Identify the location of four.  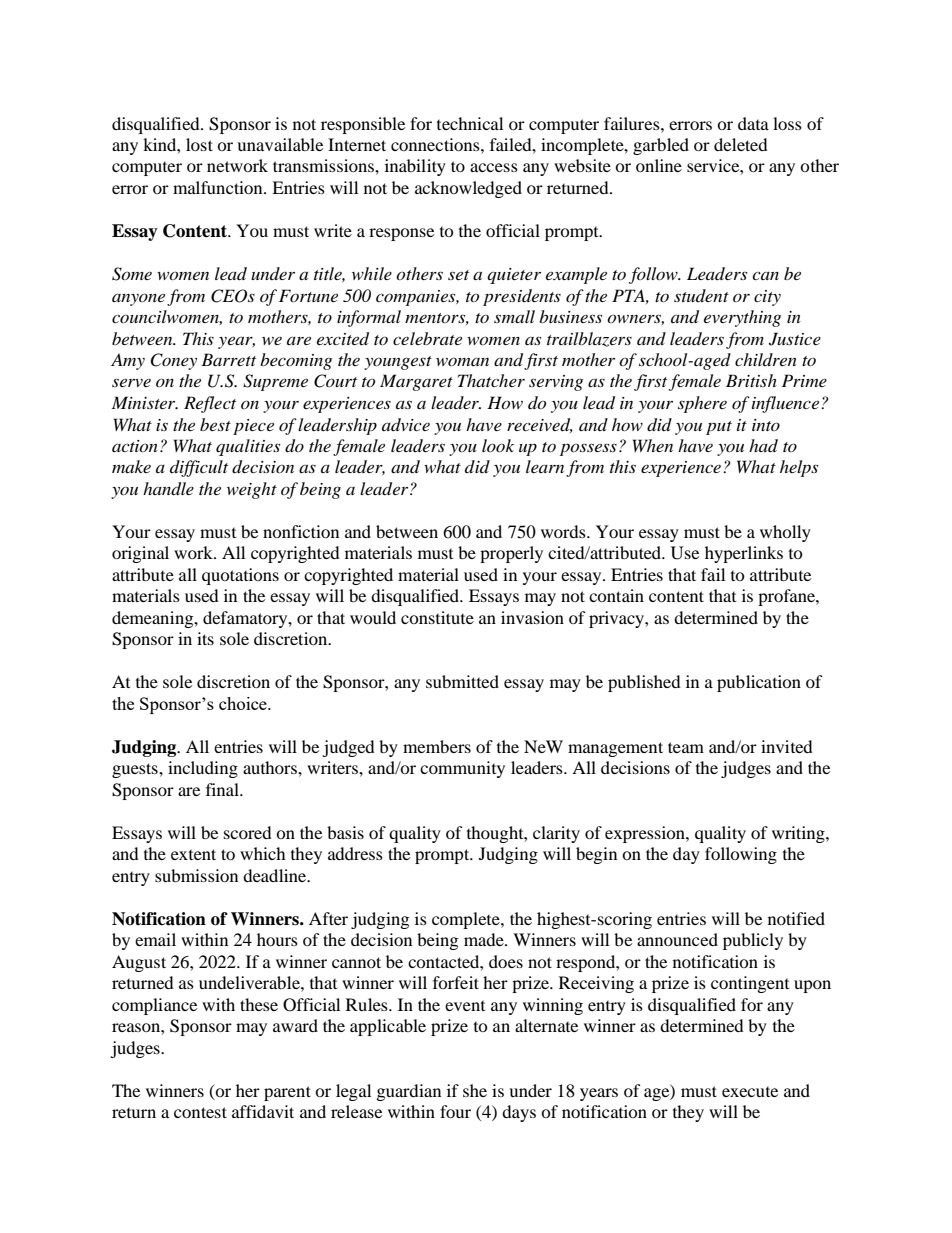
(455, 1111).
